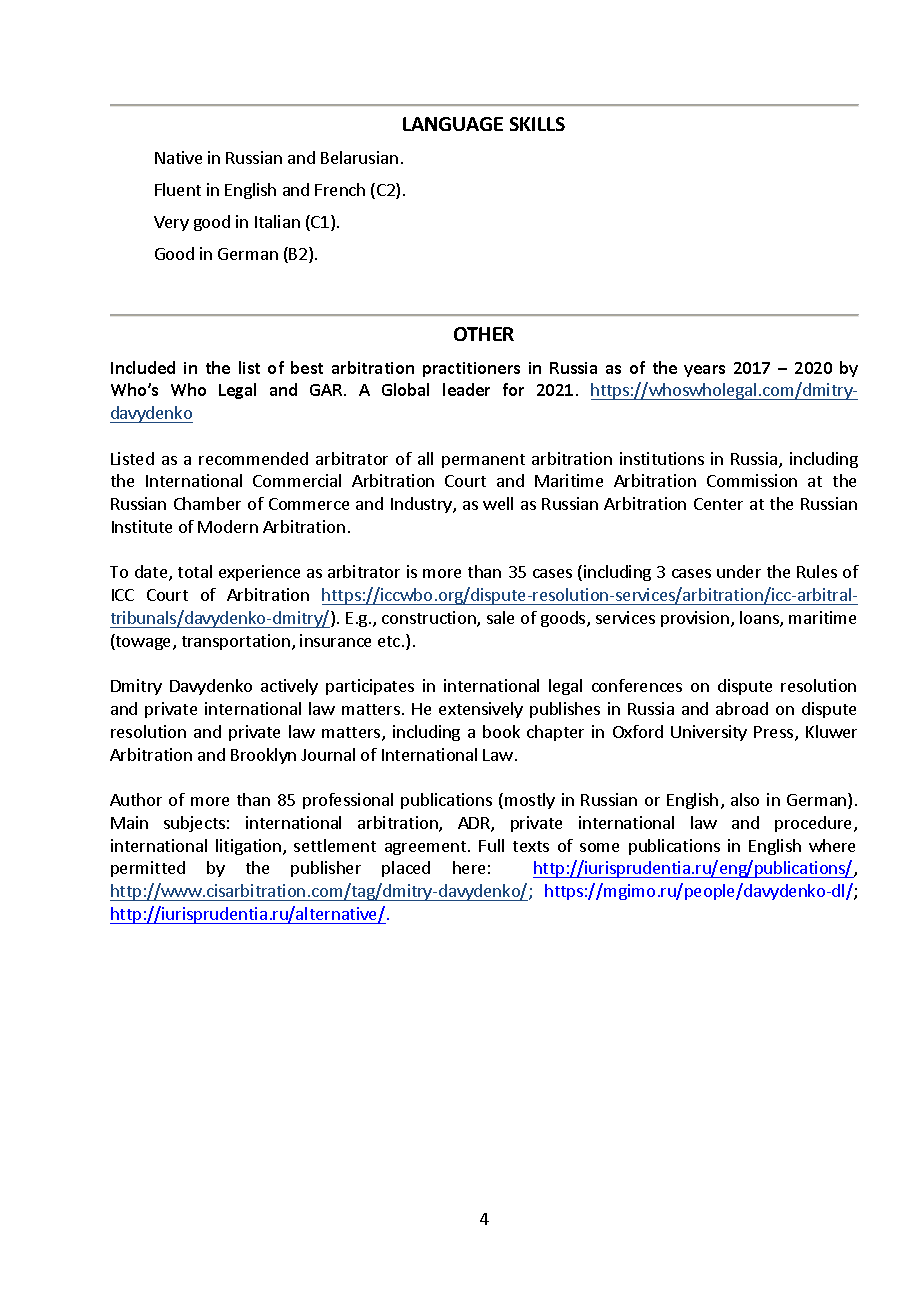 The image size is (924, 1308). Describe the element at coordinates (248, 847) in the image. I see `litigation` at that location.
